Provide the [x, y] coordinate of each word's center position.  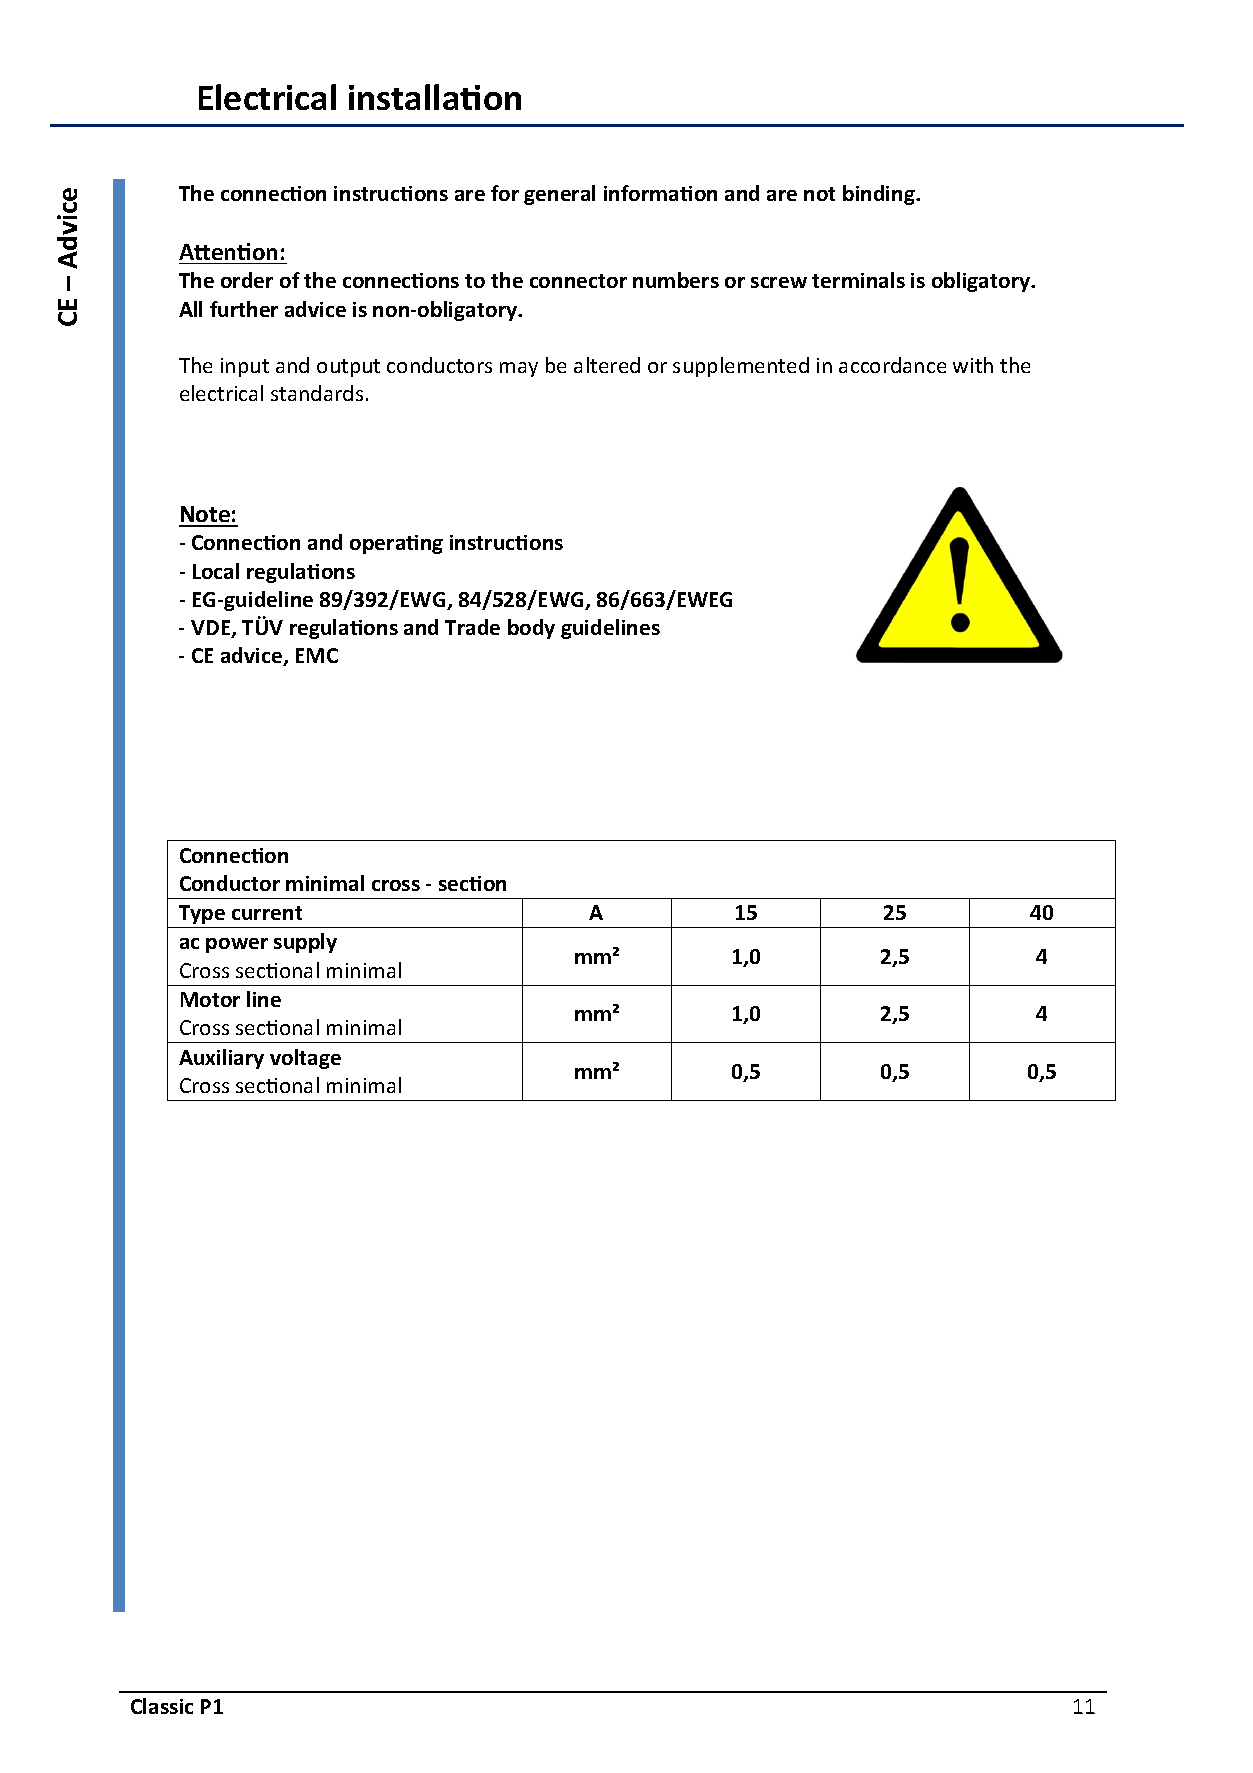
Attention [228, 251]
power [237, 945]
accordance [892, 365]
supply [305, 943]
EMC [317, 655]
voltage [305, 1059]
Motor [210, 999]
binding [880, 195]
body [531, 629]
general [559, 195]
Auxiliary [221, 1059]
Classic [162, 1706]
